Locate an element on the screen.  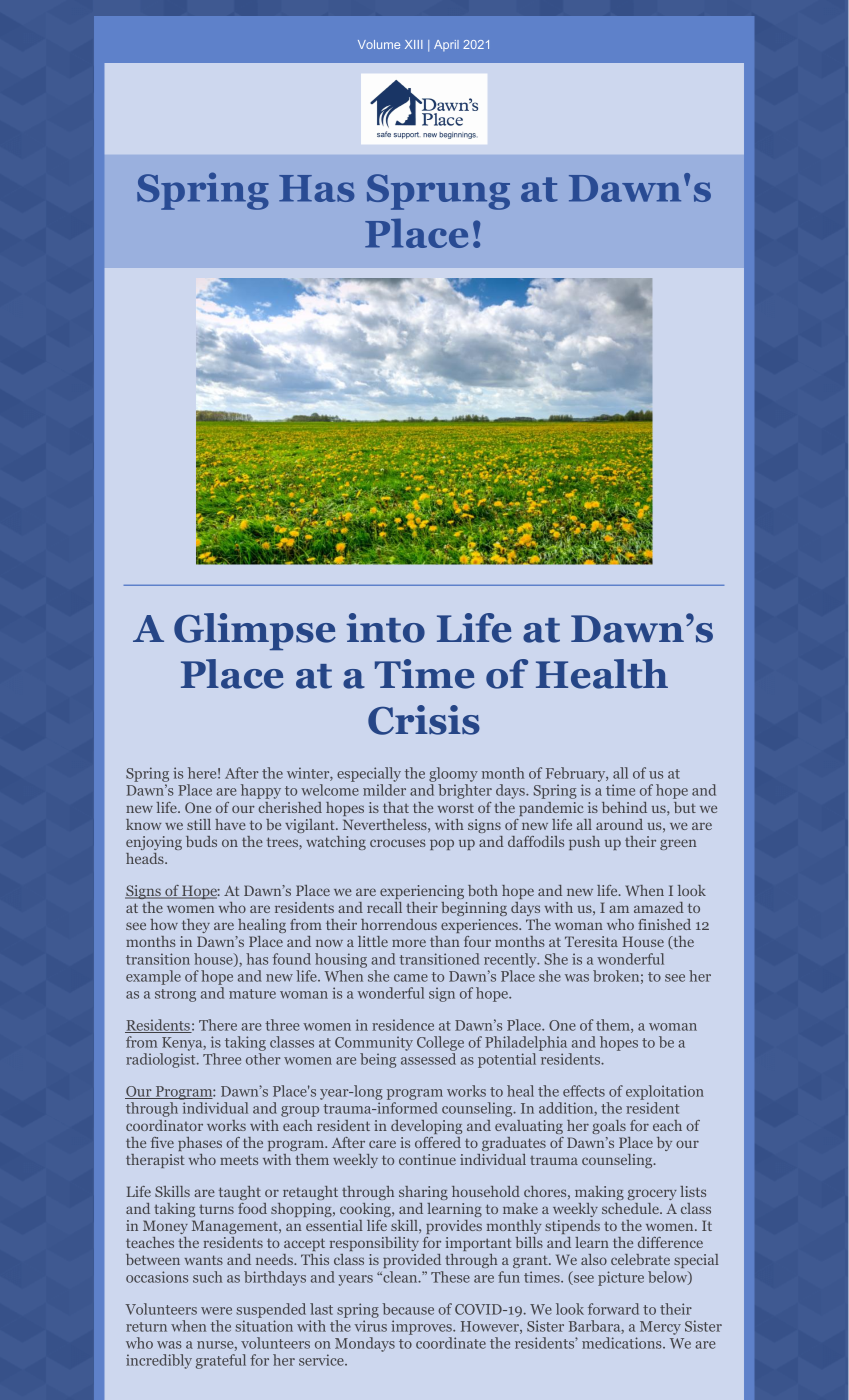
Glimpse is located at coordinates (255, 631).
